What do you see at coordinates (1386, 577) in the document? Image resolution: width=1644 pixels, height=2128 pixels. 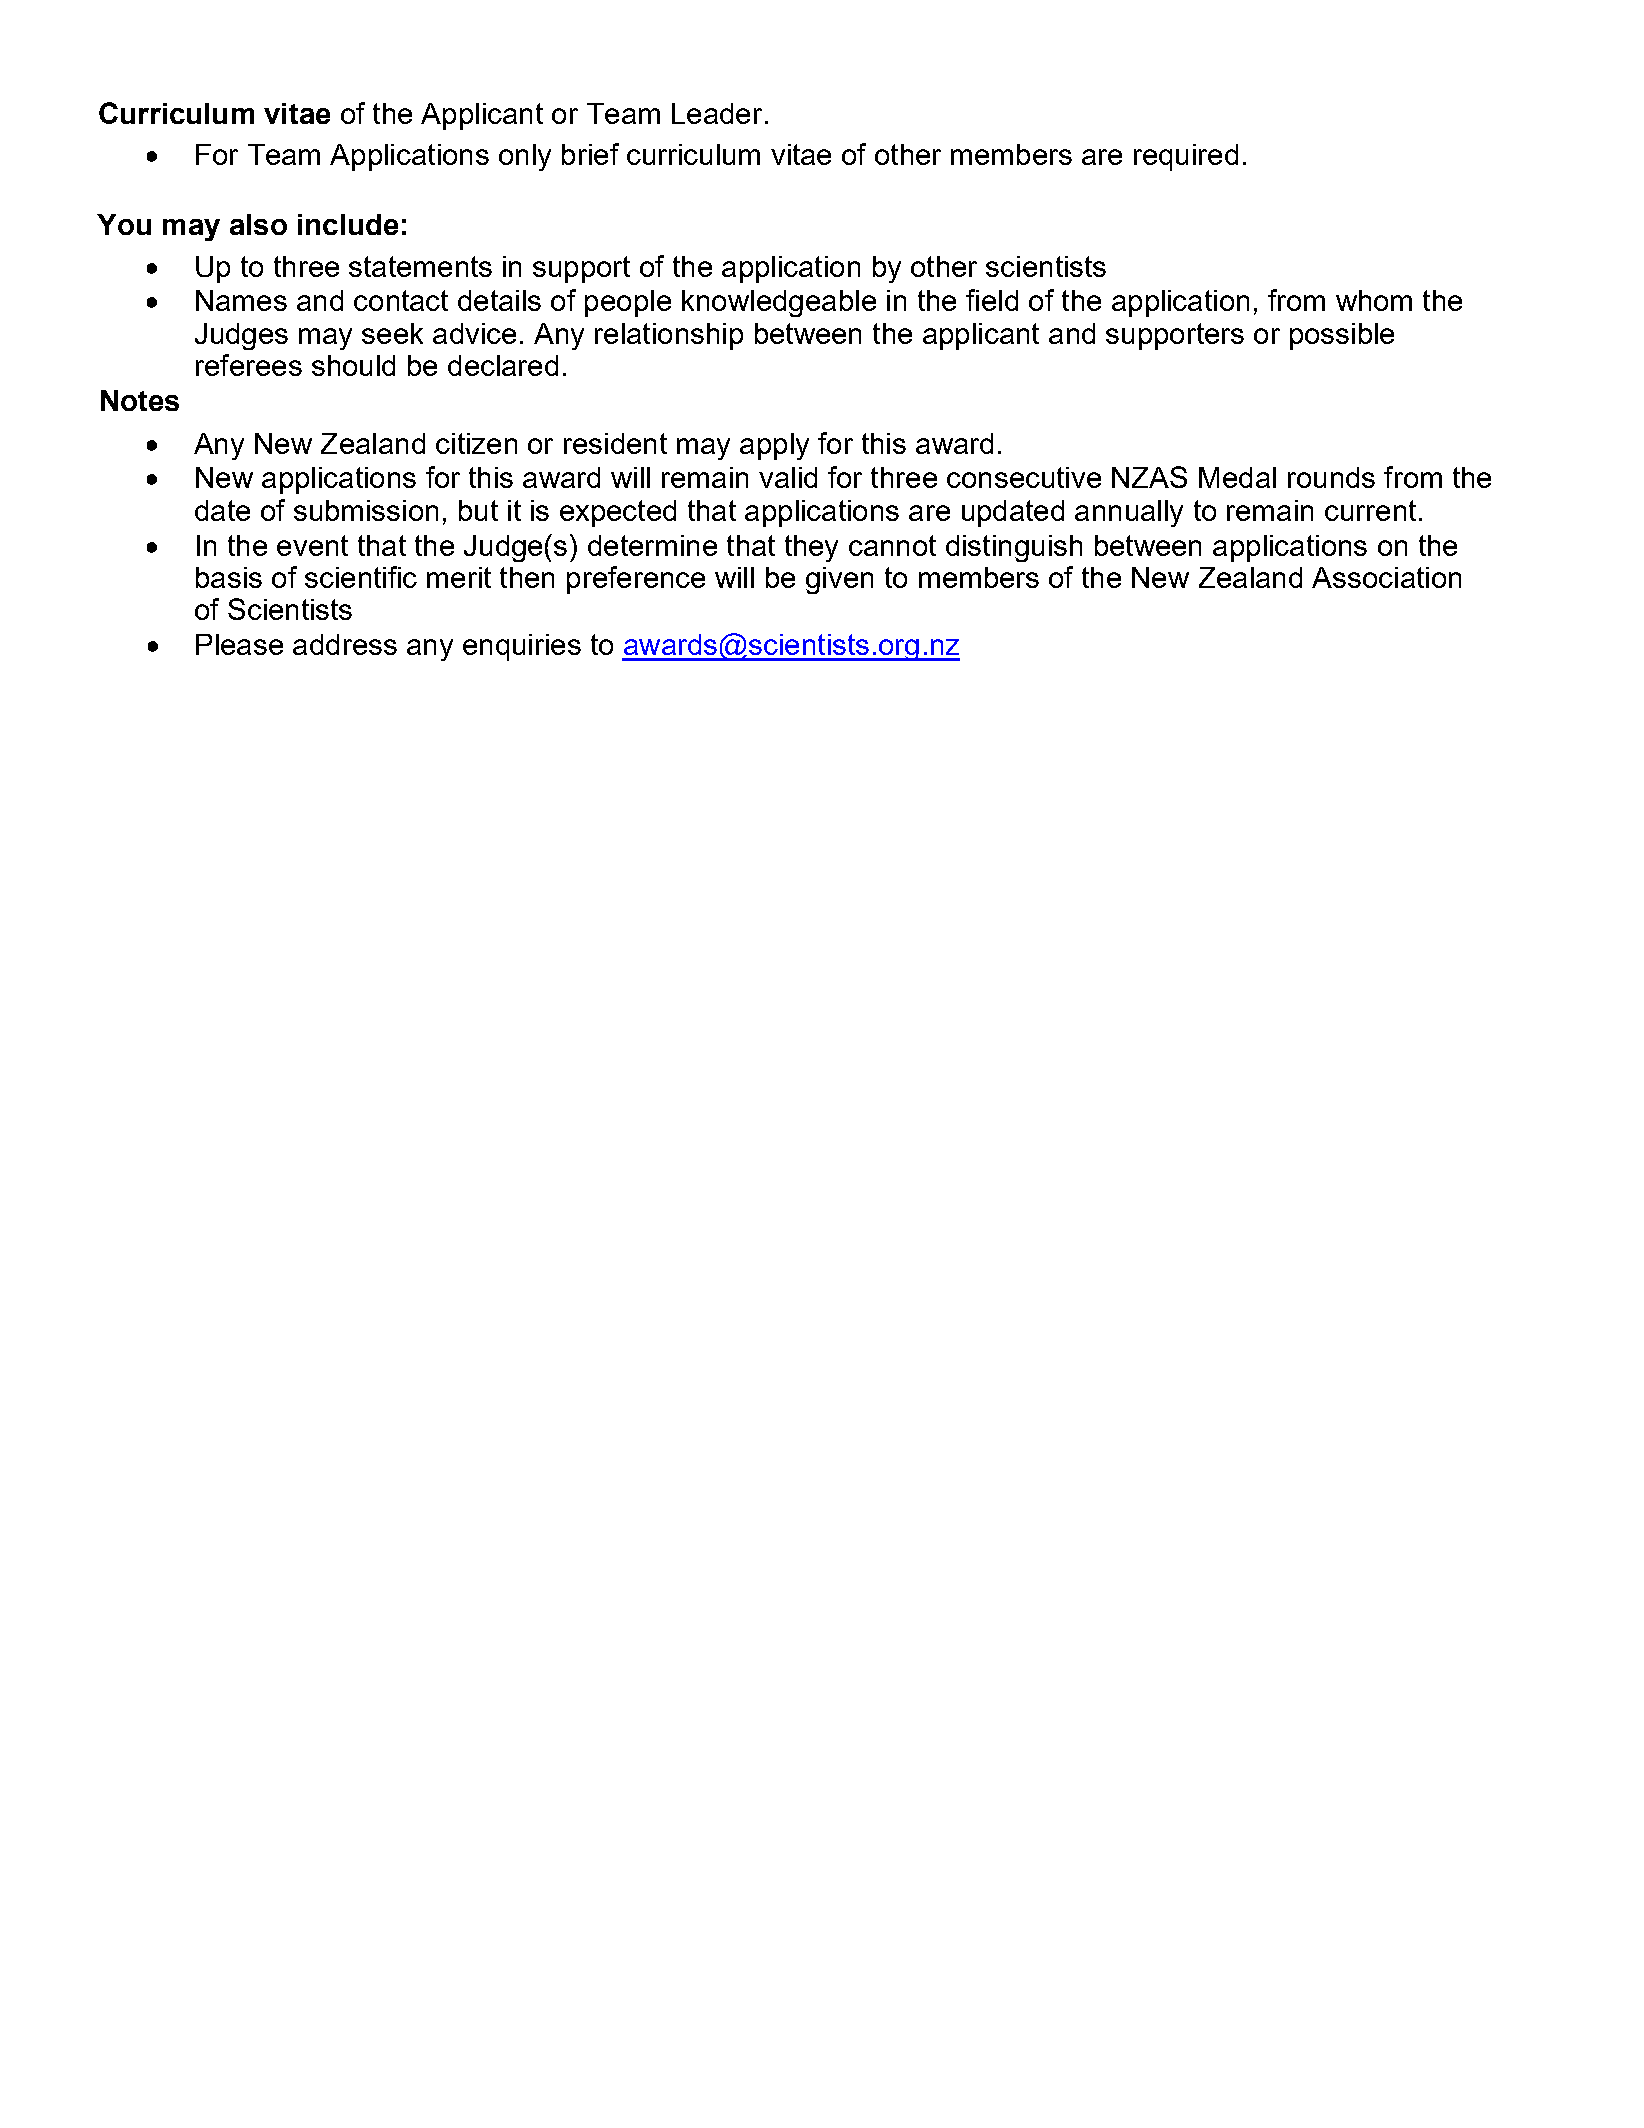 I see `Association` at bounding box center [1386, 577].
